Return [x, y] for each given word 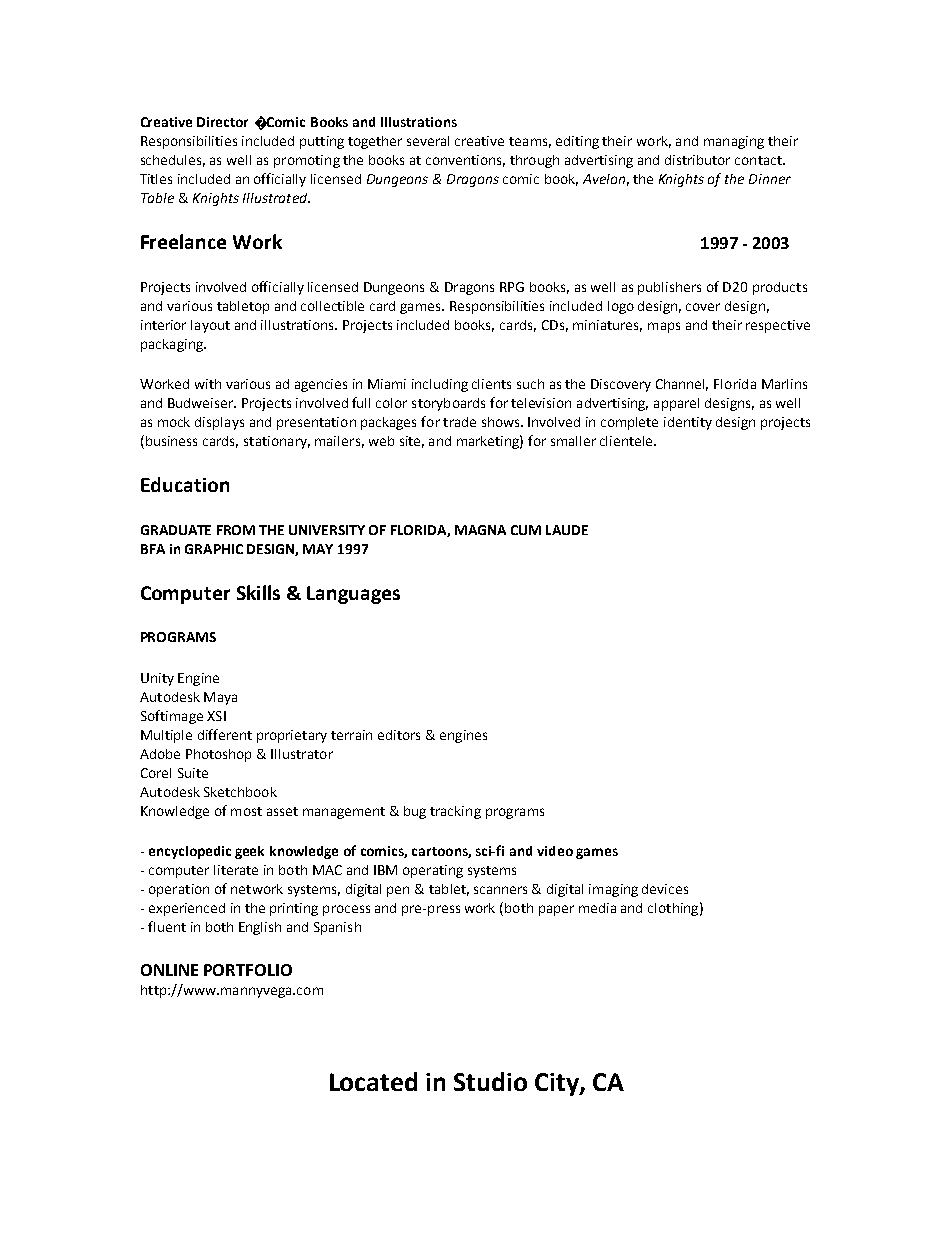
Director [222, 122]
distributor [697, 160]
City [558, 1084]
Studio [490, 1081]
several [428, 141]
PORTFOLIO [248, 970]
